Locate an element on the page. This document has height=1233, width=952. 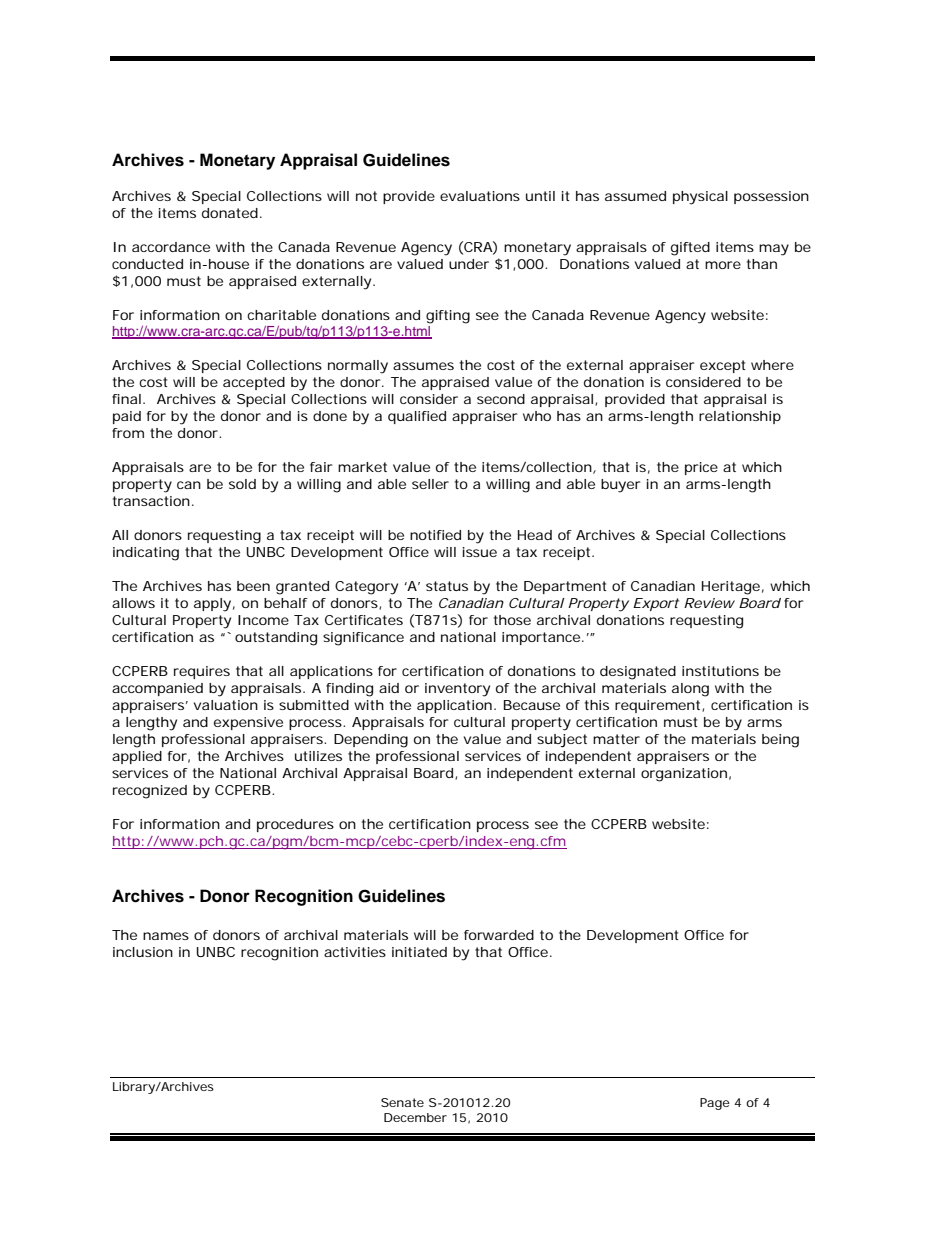
sold is located at coordinates (242, 484).
